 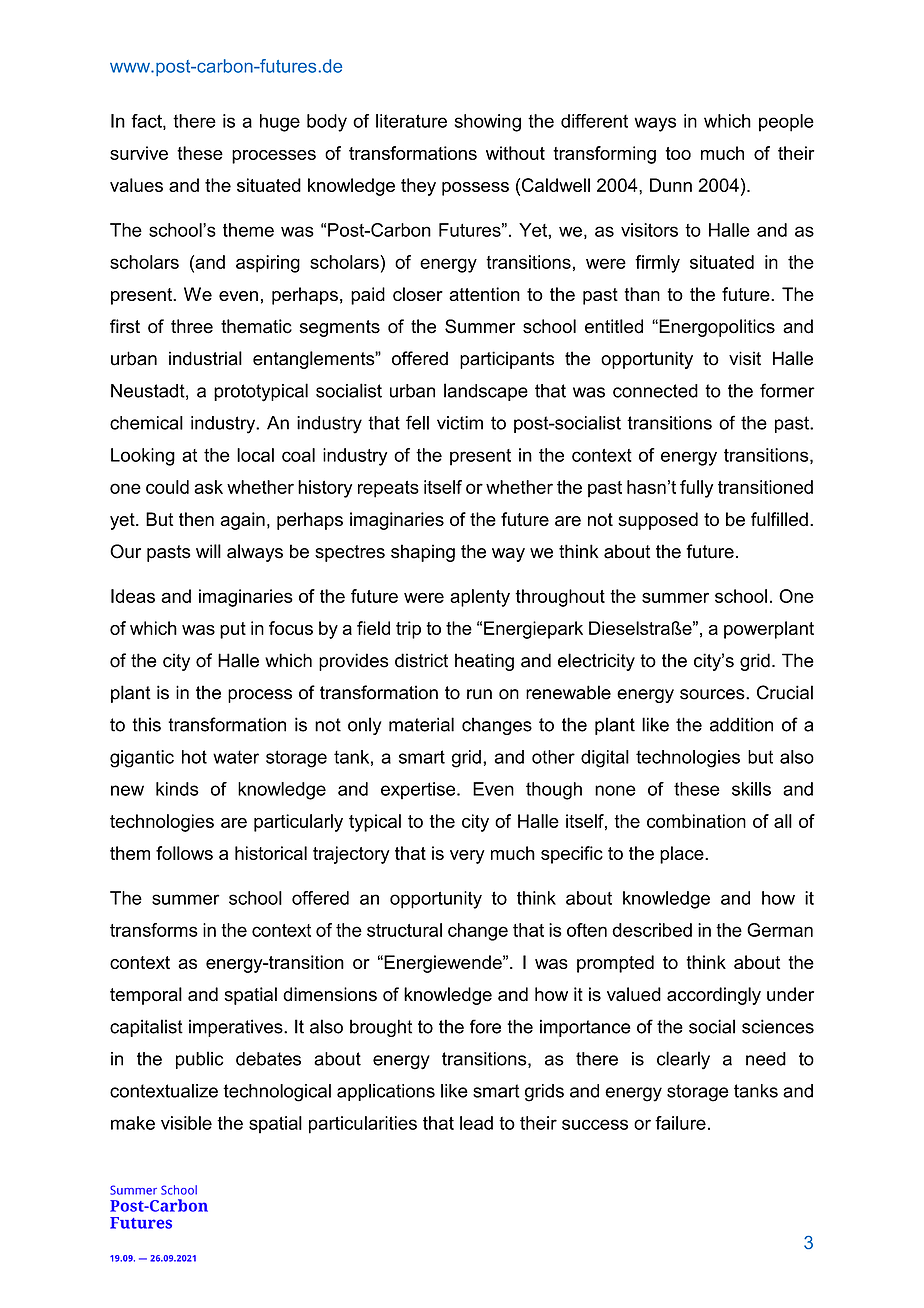 I want to click on connected, so click(x=655, y=391).
